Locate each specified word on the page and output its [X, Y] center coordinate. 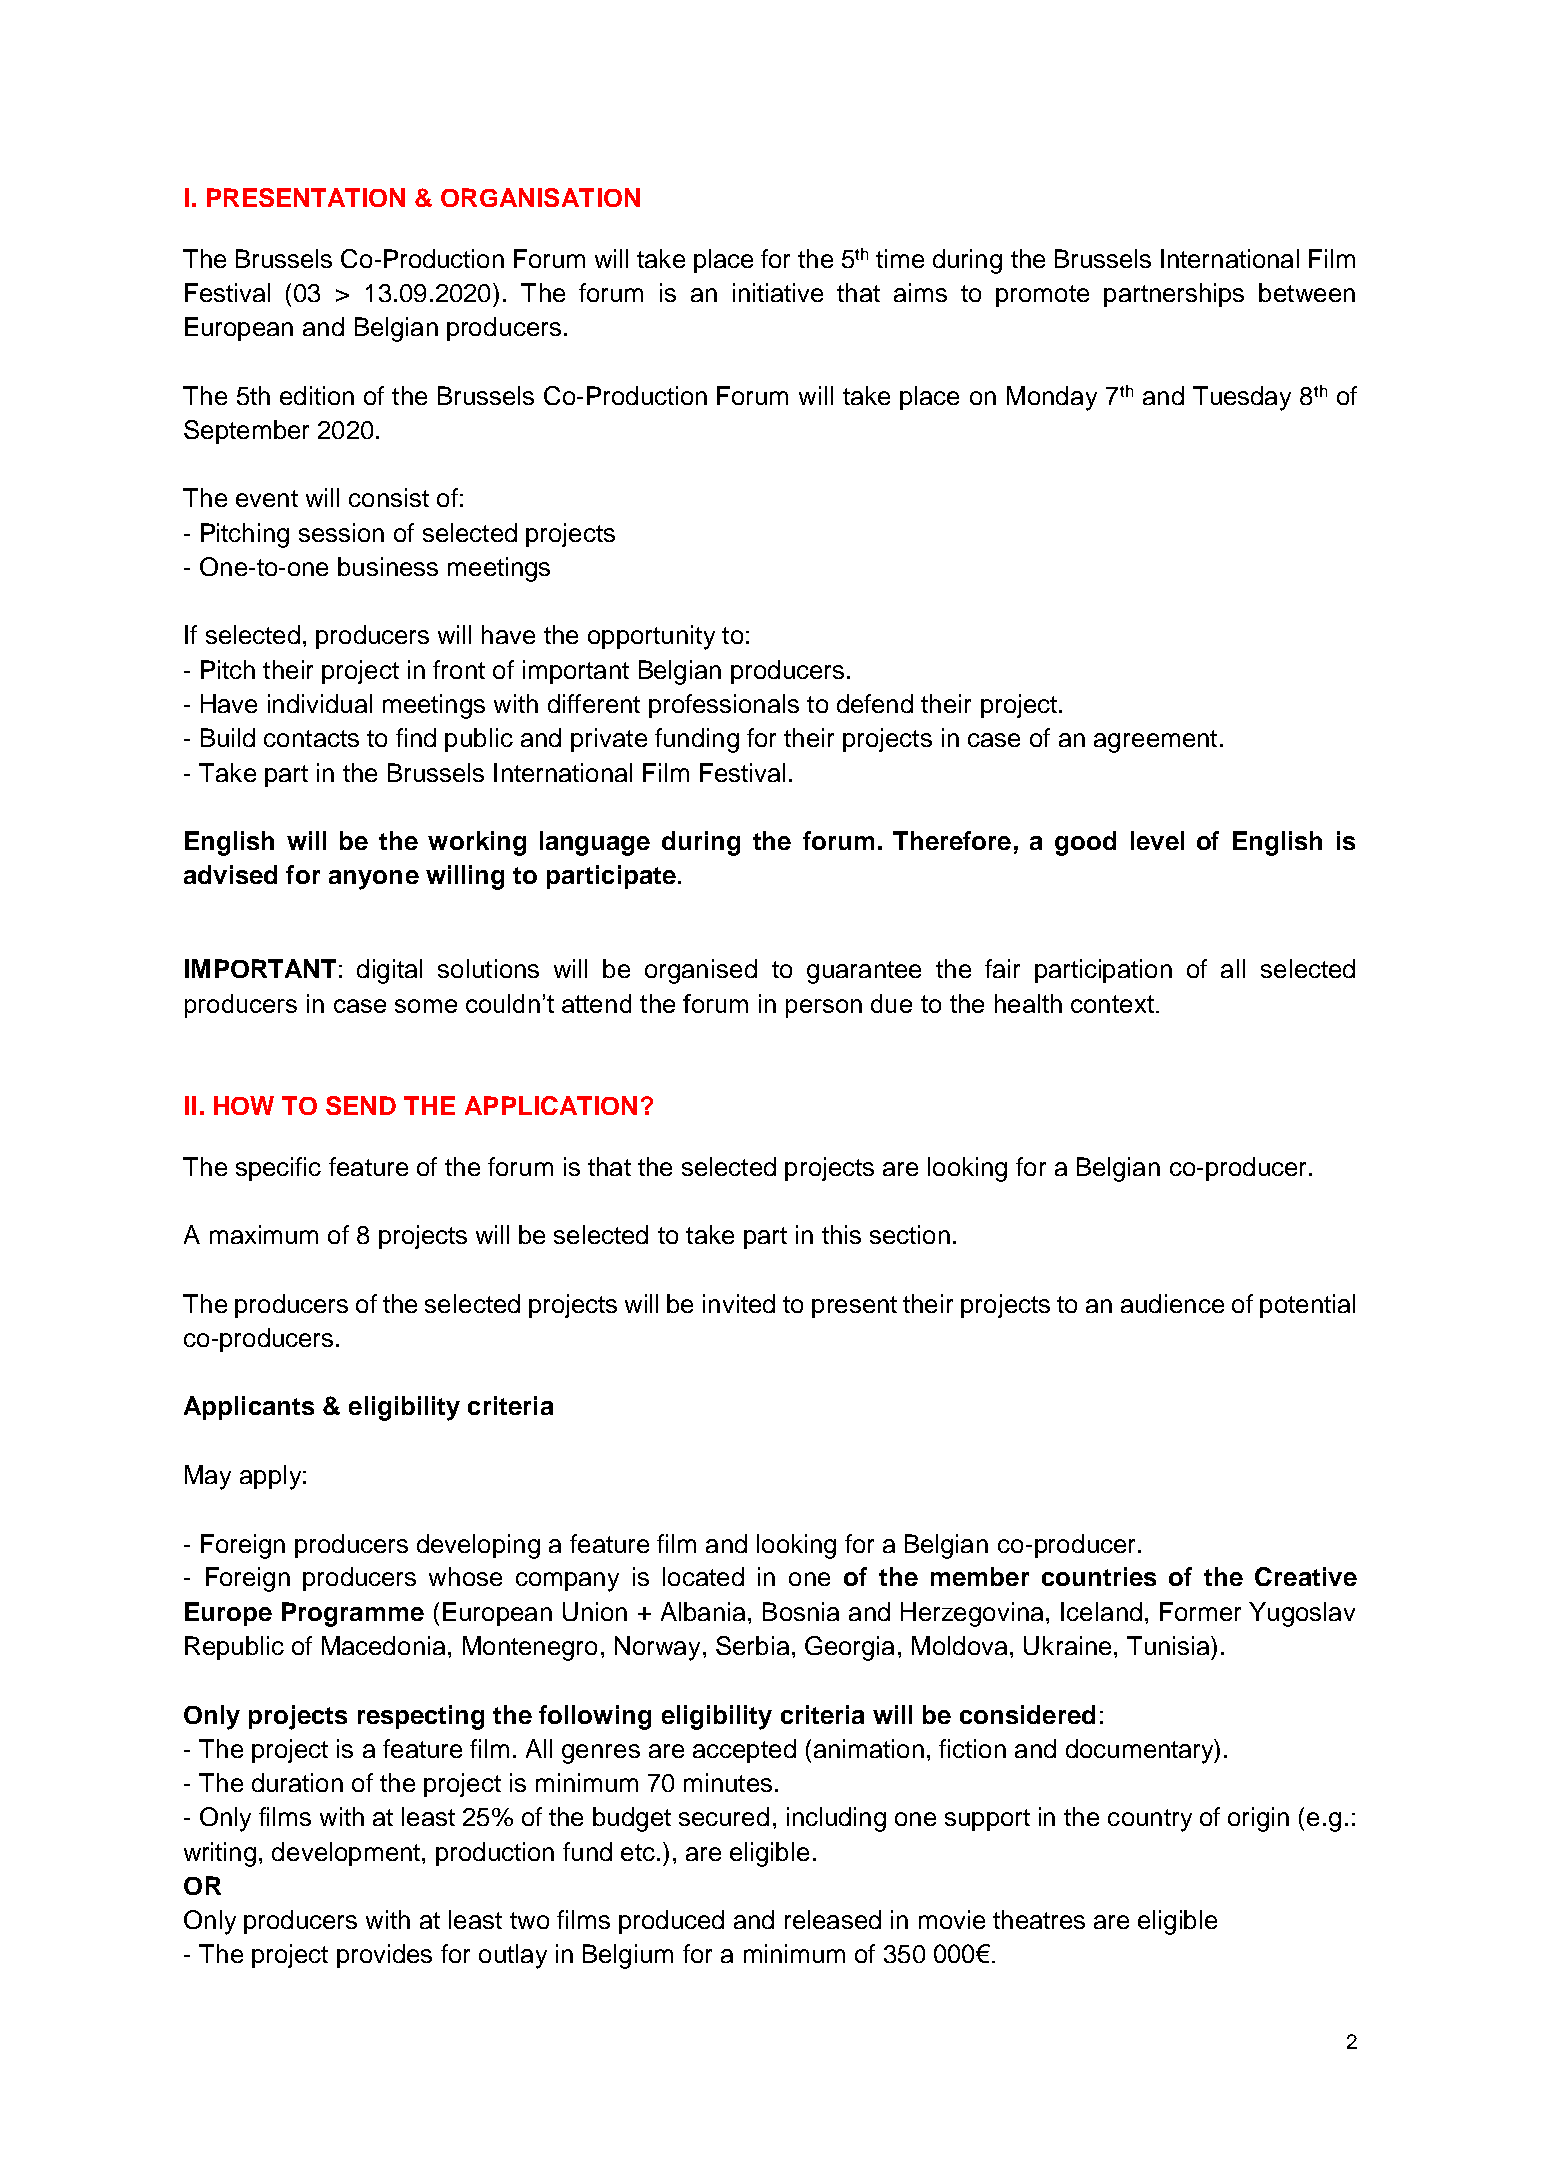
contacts [311, 738]
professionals [724, 706]
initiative [778, 292]
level [1157, 840]
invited [739, 1303]
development [346, 1854]
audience [1172, 1303]
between [1307, 292]
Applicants [249, 1408]
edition [317, 395]
